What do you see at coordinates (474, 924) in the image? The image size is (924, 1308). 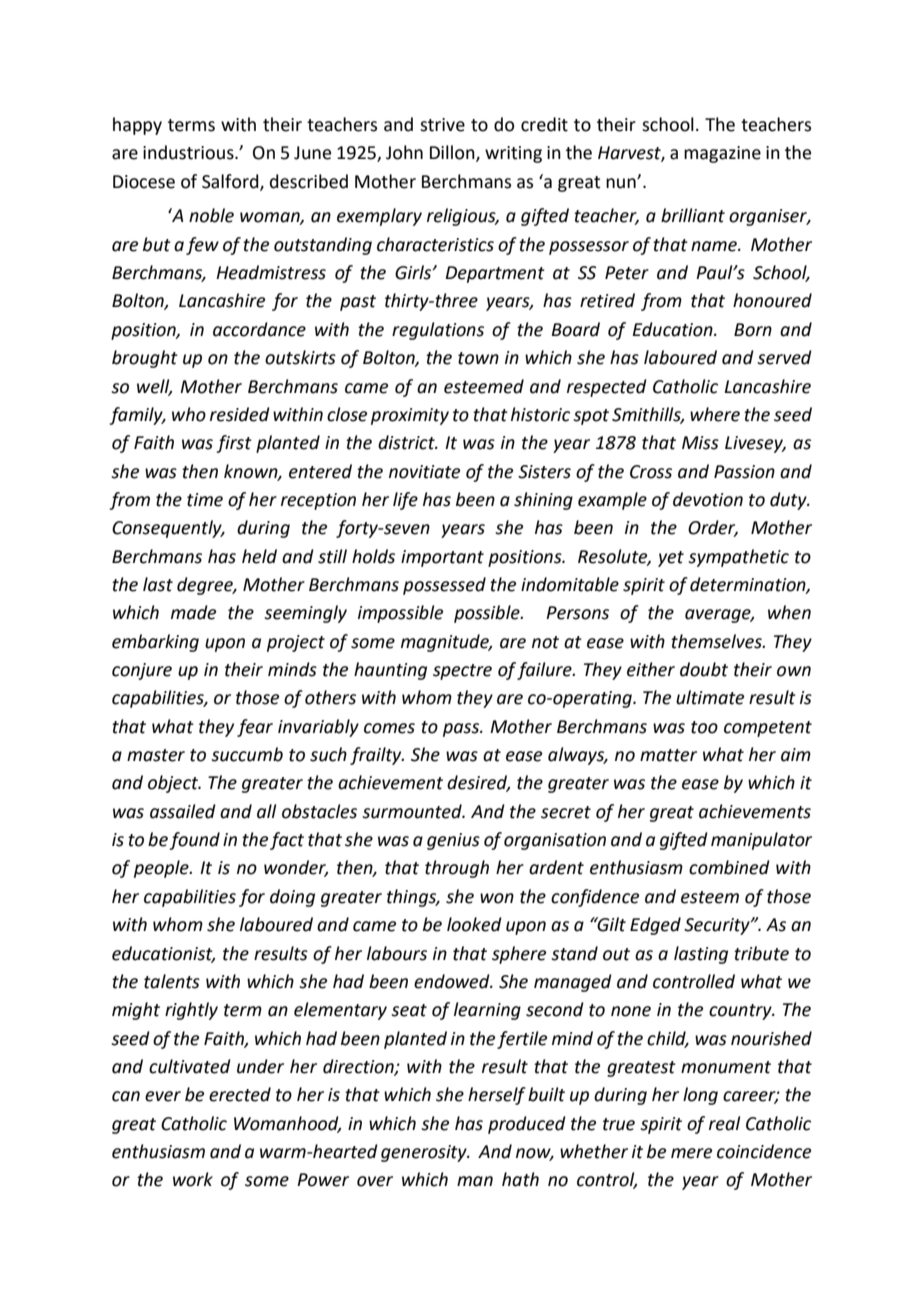 I see `looked` at bounding box center [474, 924].
